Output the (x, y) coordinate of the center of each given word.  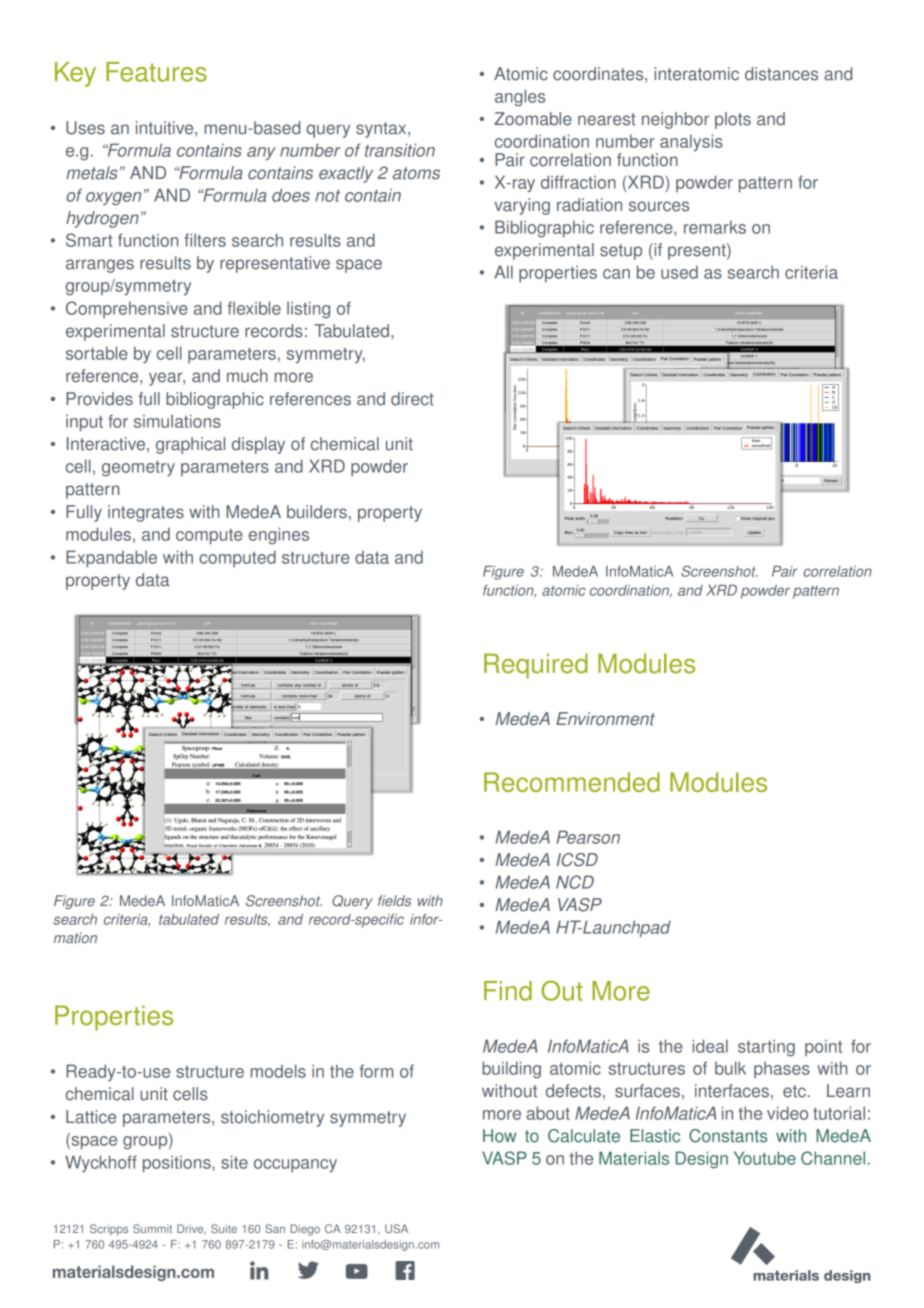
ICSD (577, 860)
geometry (138, 469)
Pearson (588, 837)
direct (412, 399)
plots (733, 120)
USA (396, 1228)
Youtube (765, 1158)
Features (156, 72)
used (679, 272)
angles (520, 98)
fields (394, 901)
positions (178, 1164)
